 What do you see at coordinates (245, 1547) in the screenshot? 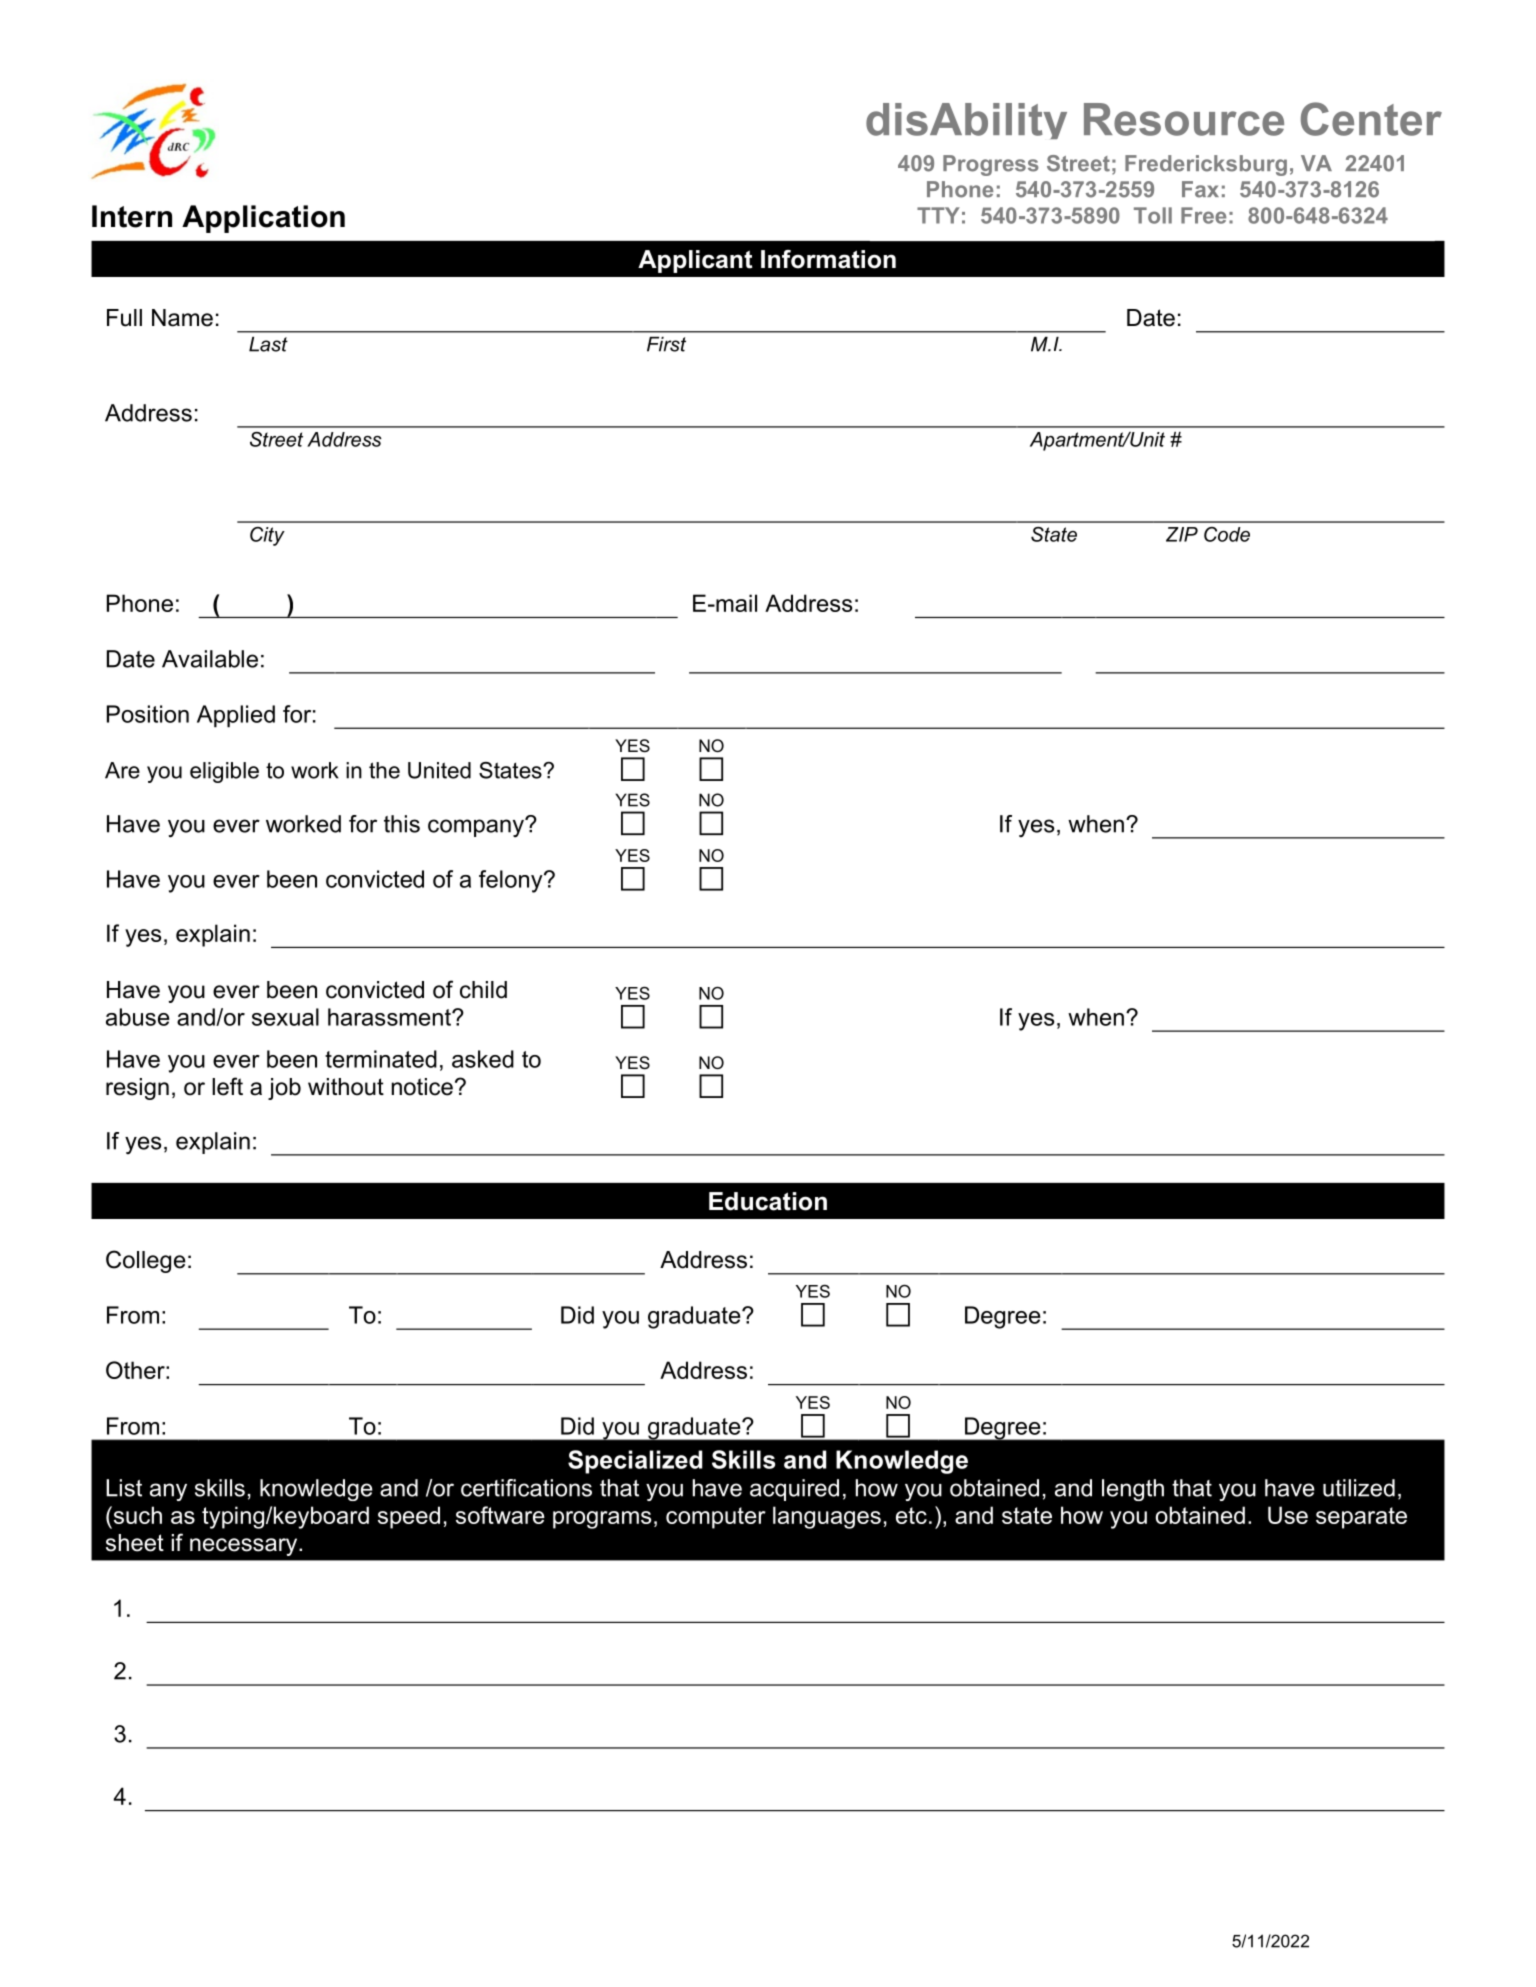
I see `necessary` at bounding box center [245, 1547].
